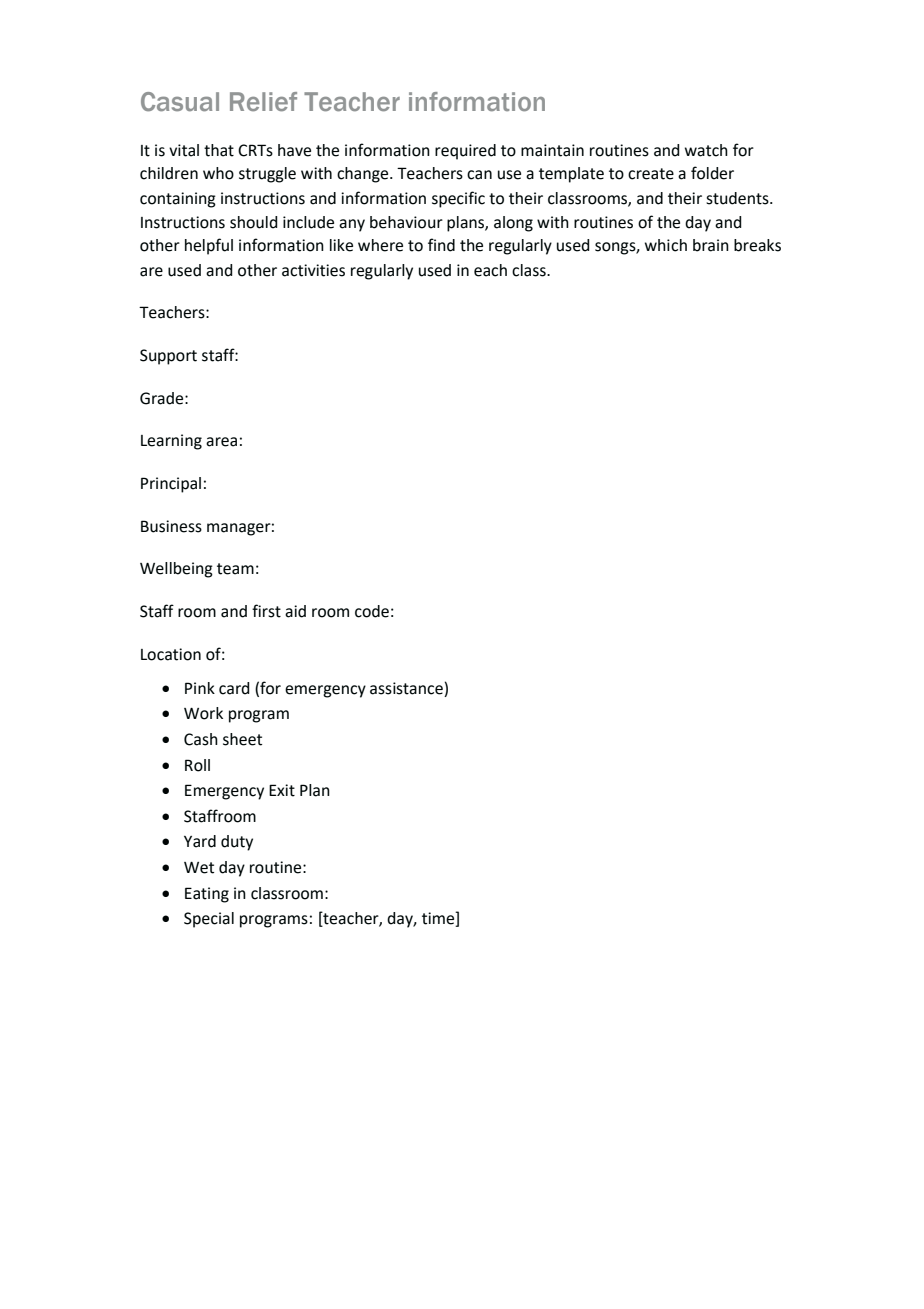 The width and height of the document is (924, 1309). What do you see at coordinates (234, 688) in the document?
I see `card` at bounding box center [234, 688].
